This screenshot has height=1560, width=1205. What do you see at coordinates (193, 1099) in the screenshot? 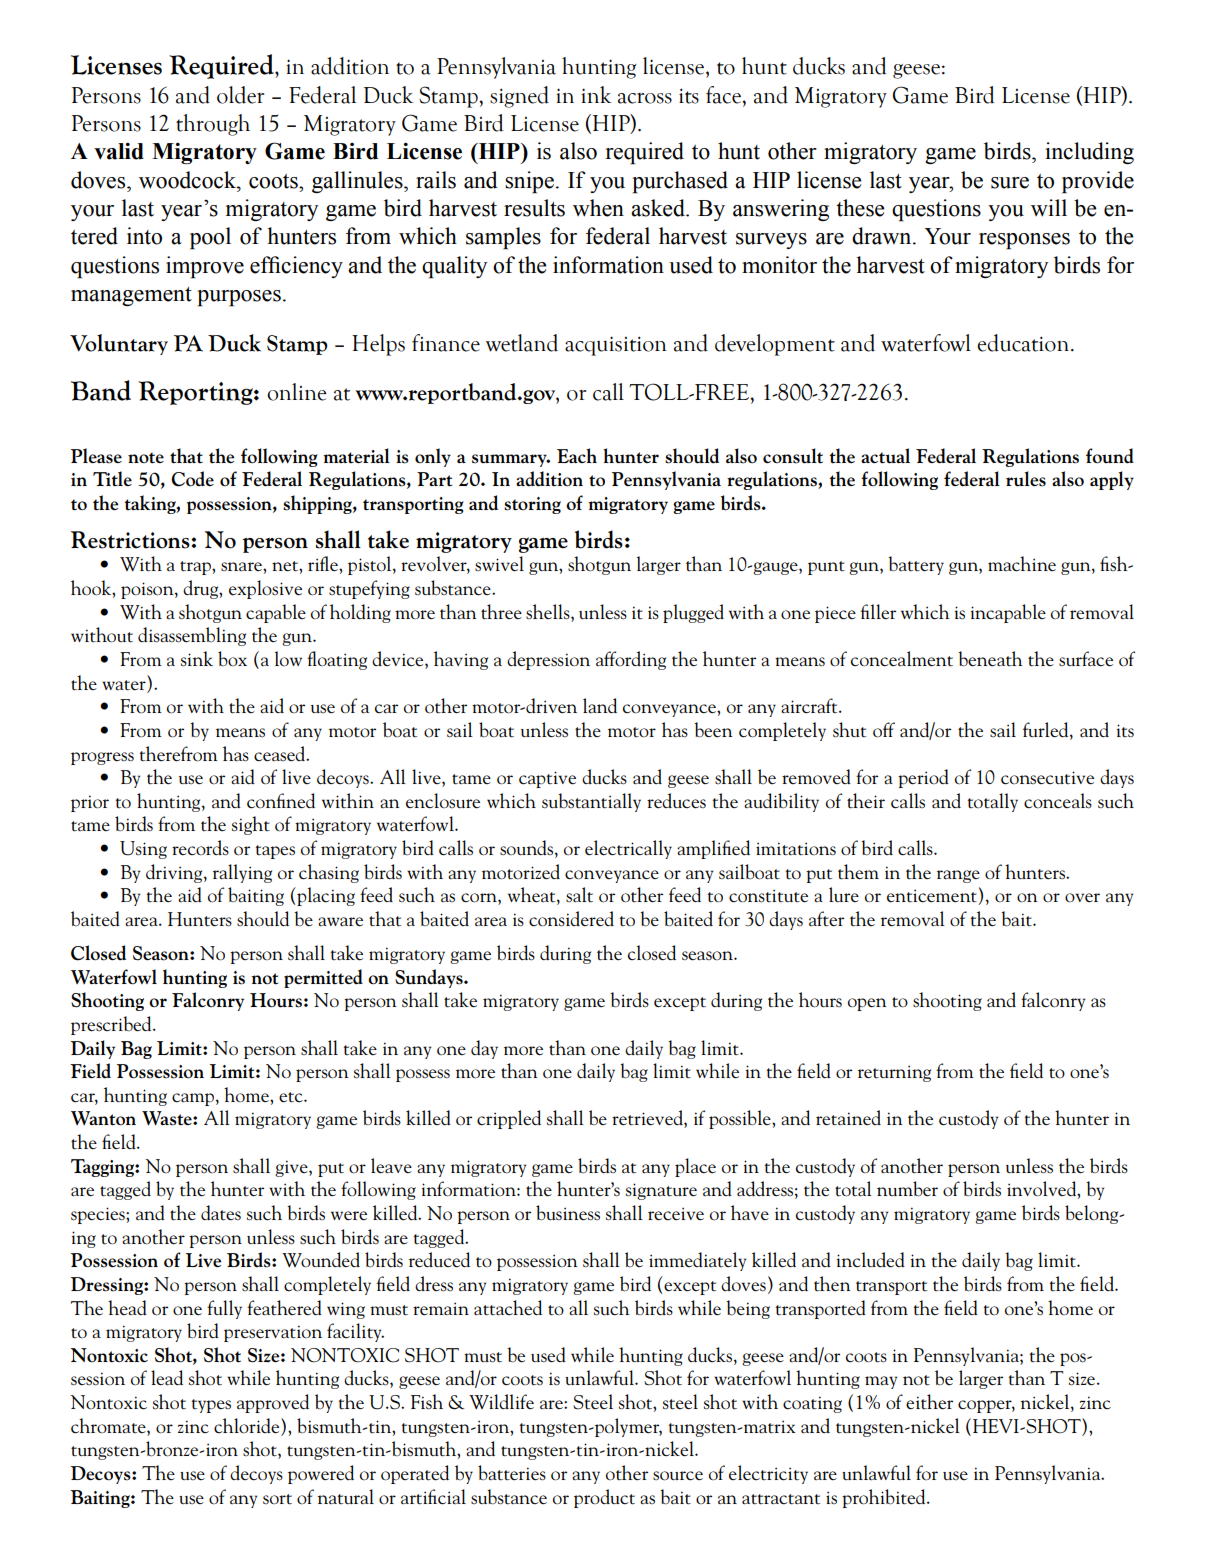
I see `camp` at bounding box center [193, 1099].
